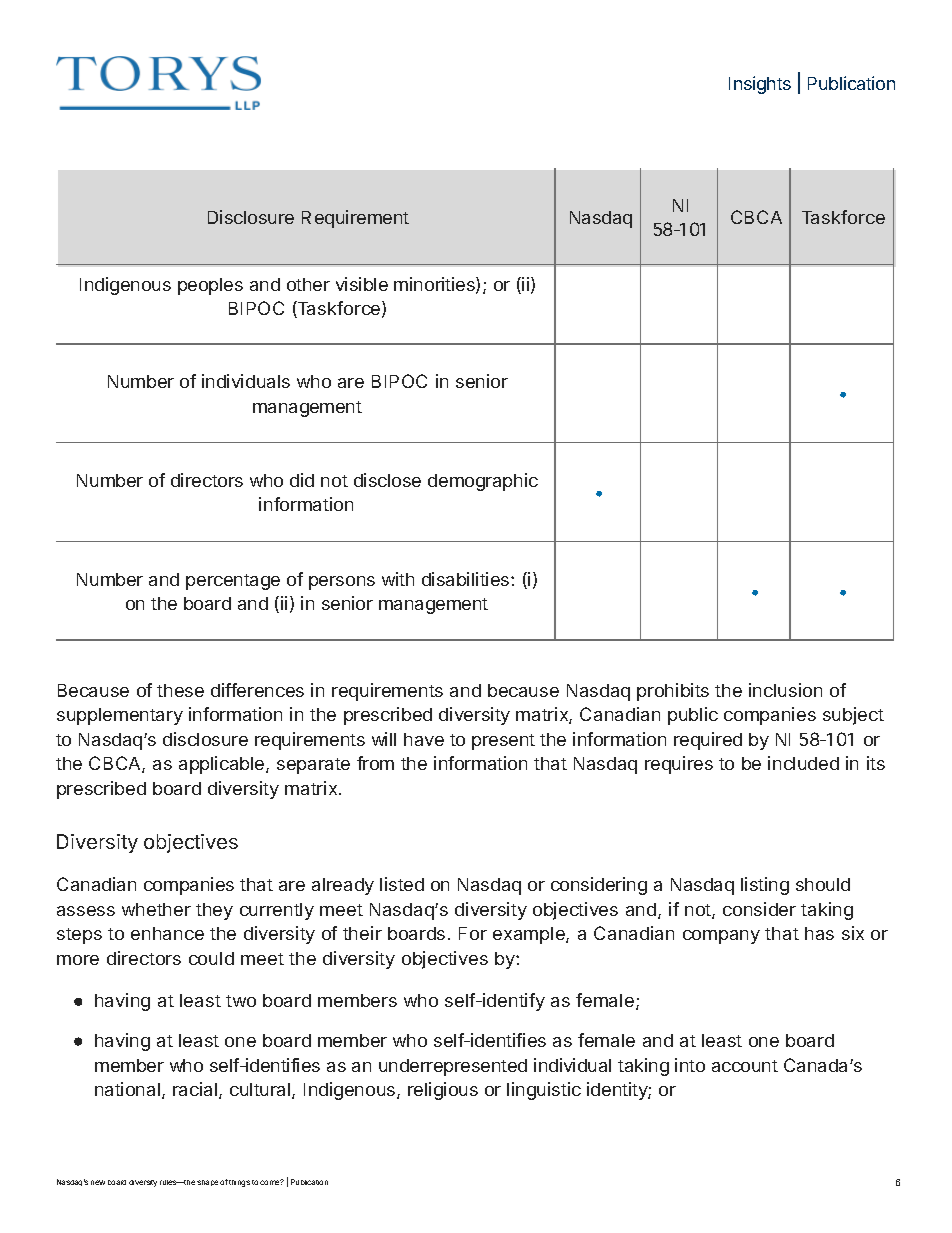  I want to click on peoples, so click(210, 286).
